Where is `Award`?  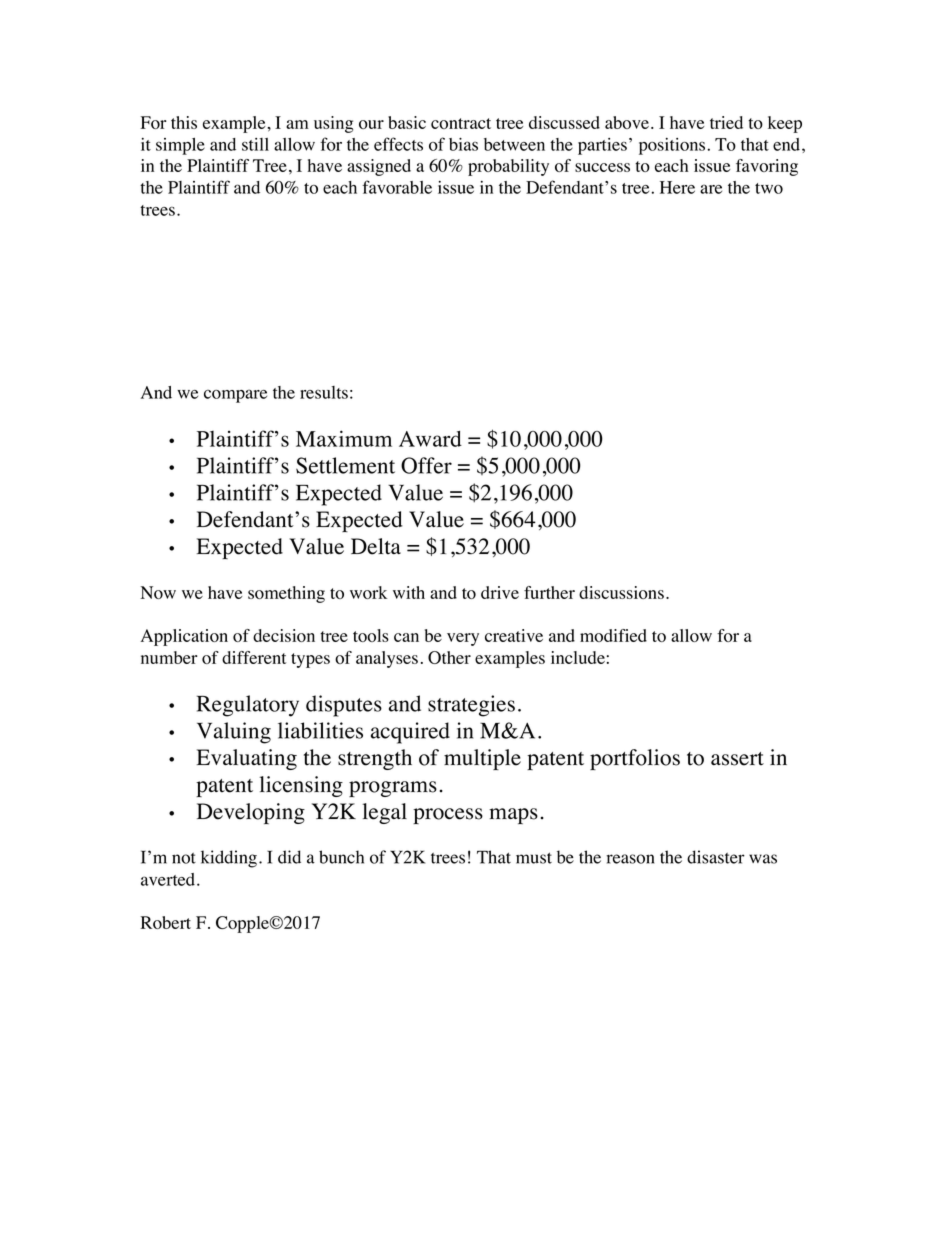 Award is located at coordinates (430, 439).
